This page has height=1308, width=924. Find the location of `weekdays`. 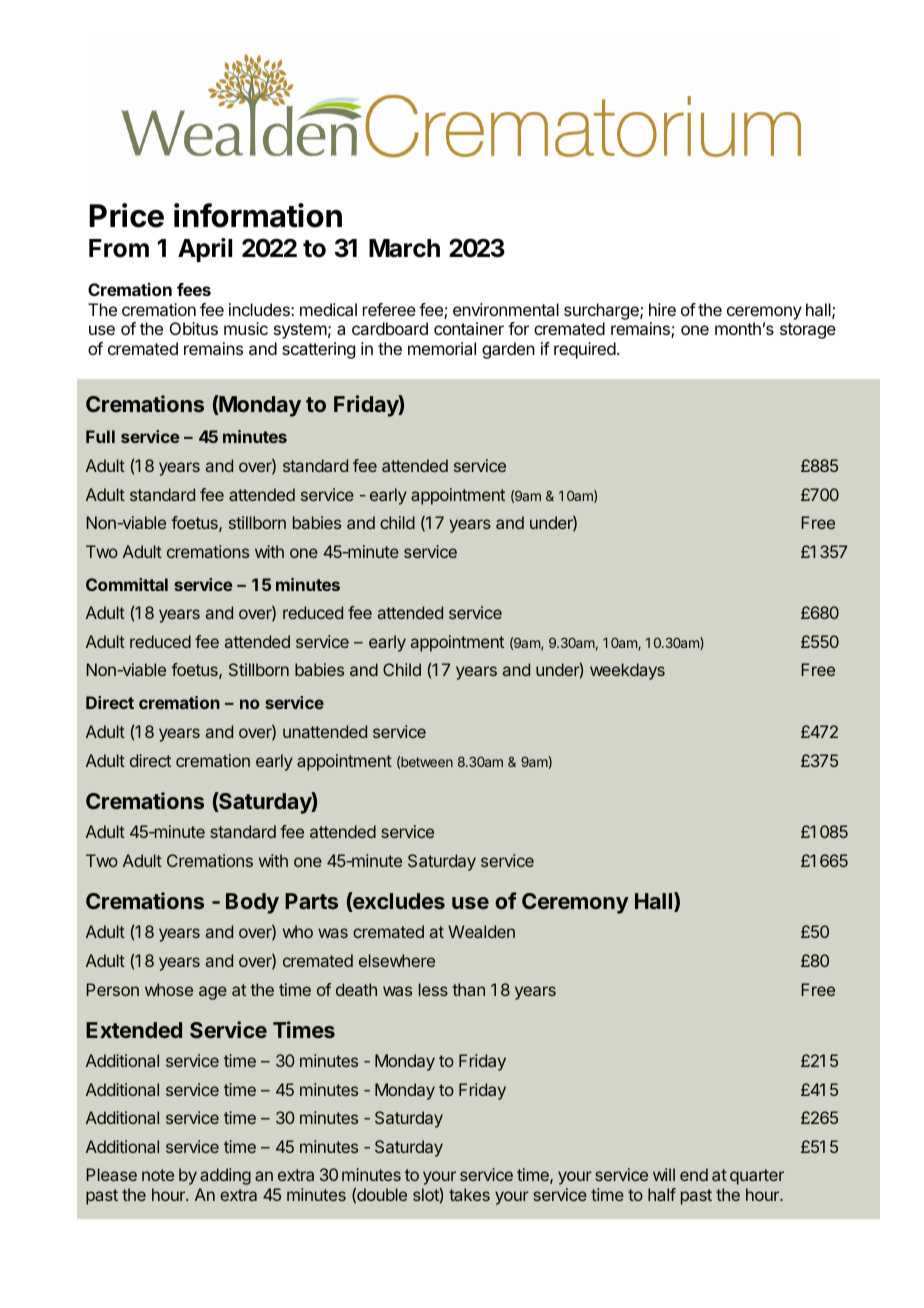

weekdays is located at coordinates (627, 671).
